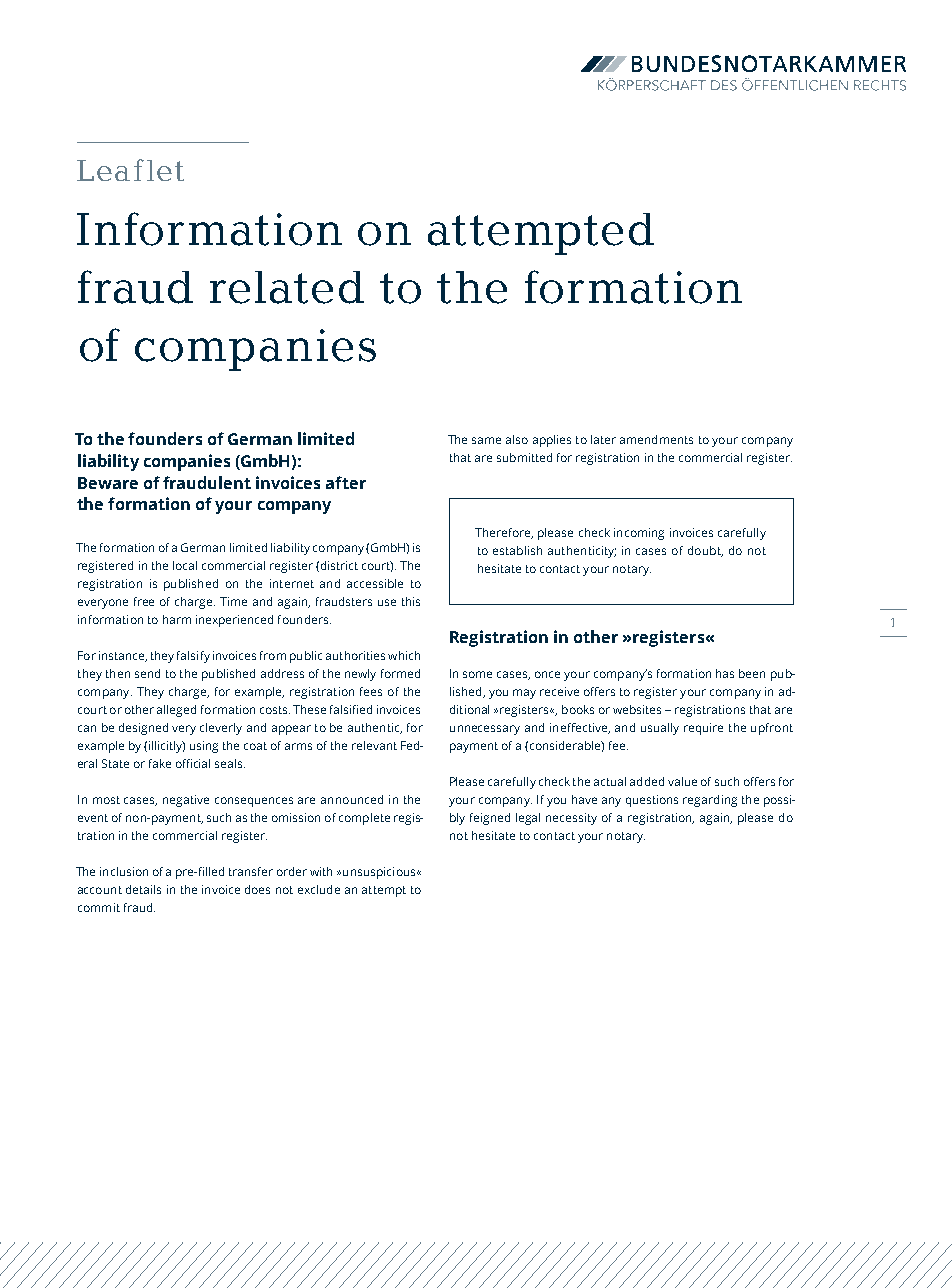  What do you see at coordinates (571, 819) in the image?
I see `necessity` at bounding box center [571, 819].
